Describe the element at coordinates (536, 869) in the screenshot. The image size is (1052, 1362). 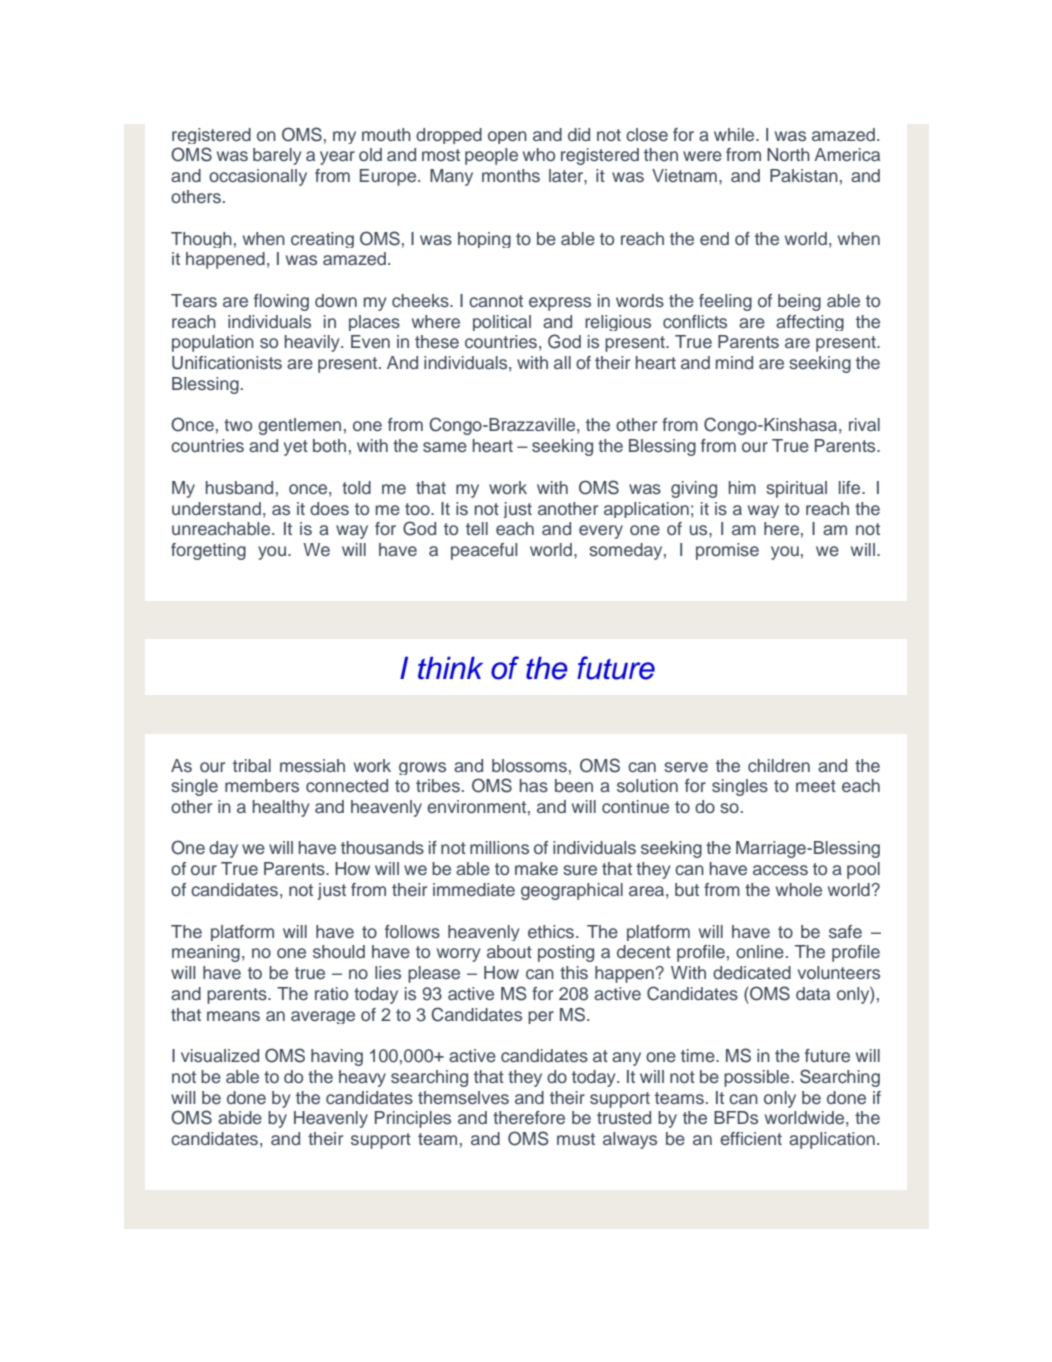
I see `make` at that location.
